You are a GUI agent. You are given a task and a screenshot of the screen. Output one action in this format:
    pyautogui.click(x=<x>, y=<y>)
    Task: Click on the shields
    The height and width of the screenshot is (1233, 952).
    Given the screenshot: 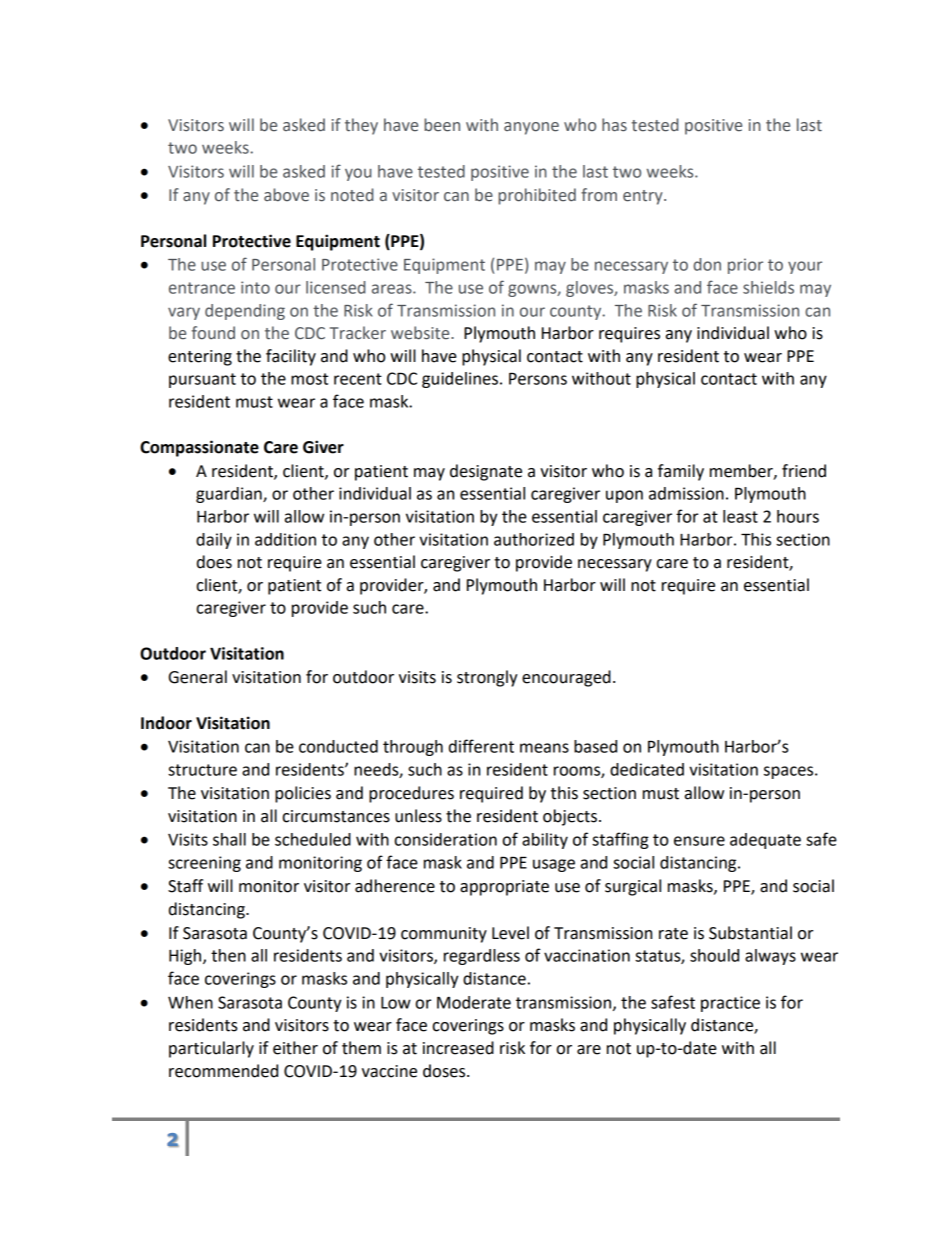 What is the action you would take?
    pyautogui.click(x=768, y=287)
